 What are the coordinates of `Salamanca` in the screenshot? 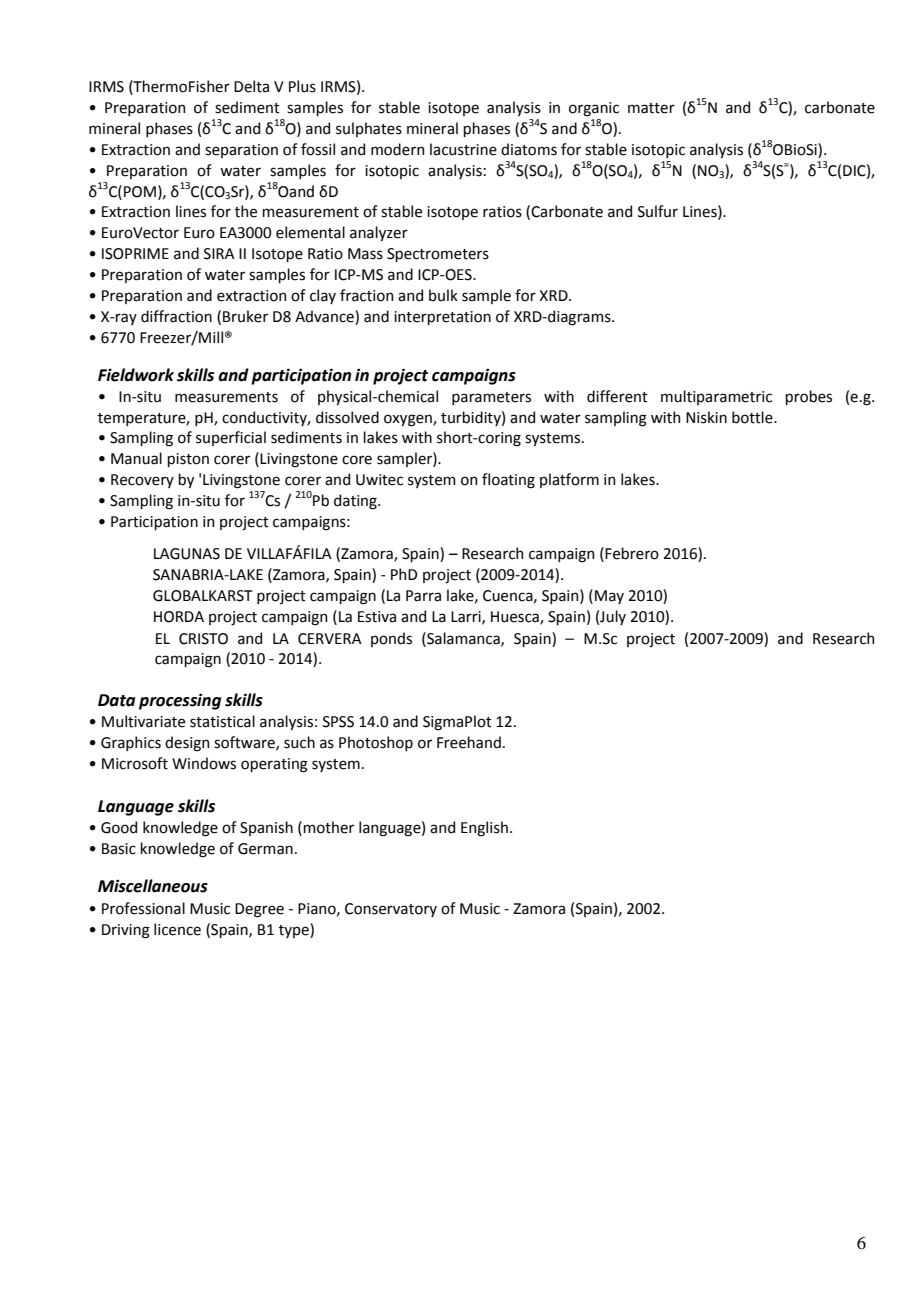 It's located at (463, 639).
